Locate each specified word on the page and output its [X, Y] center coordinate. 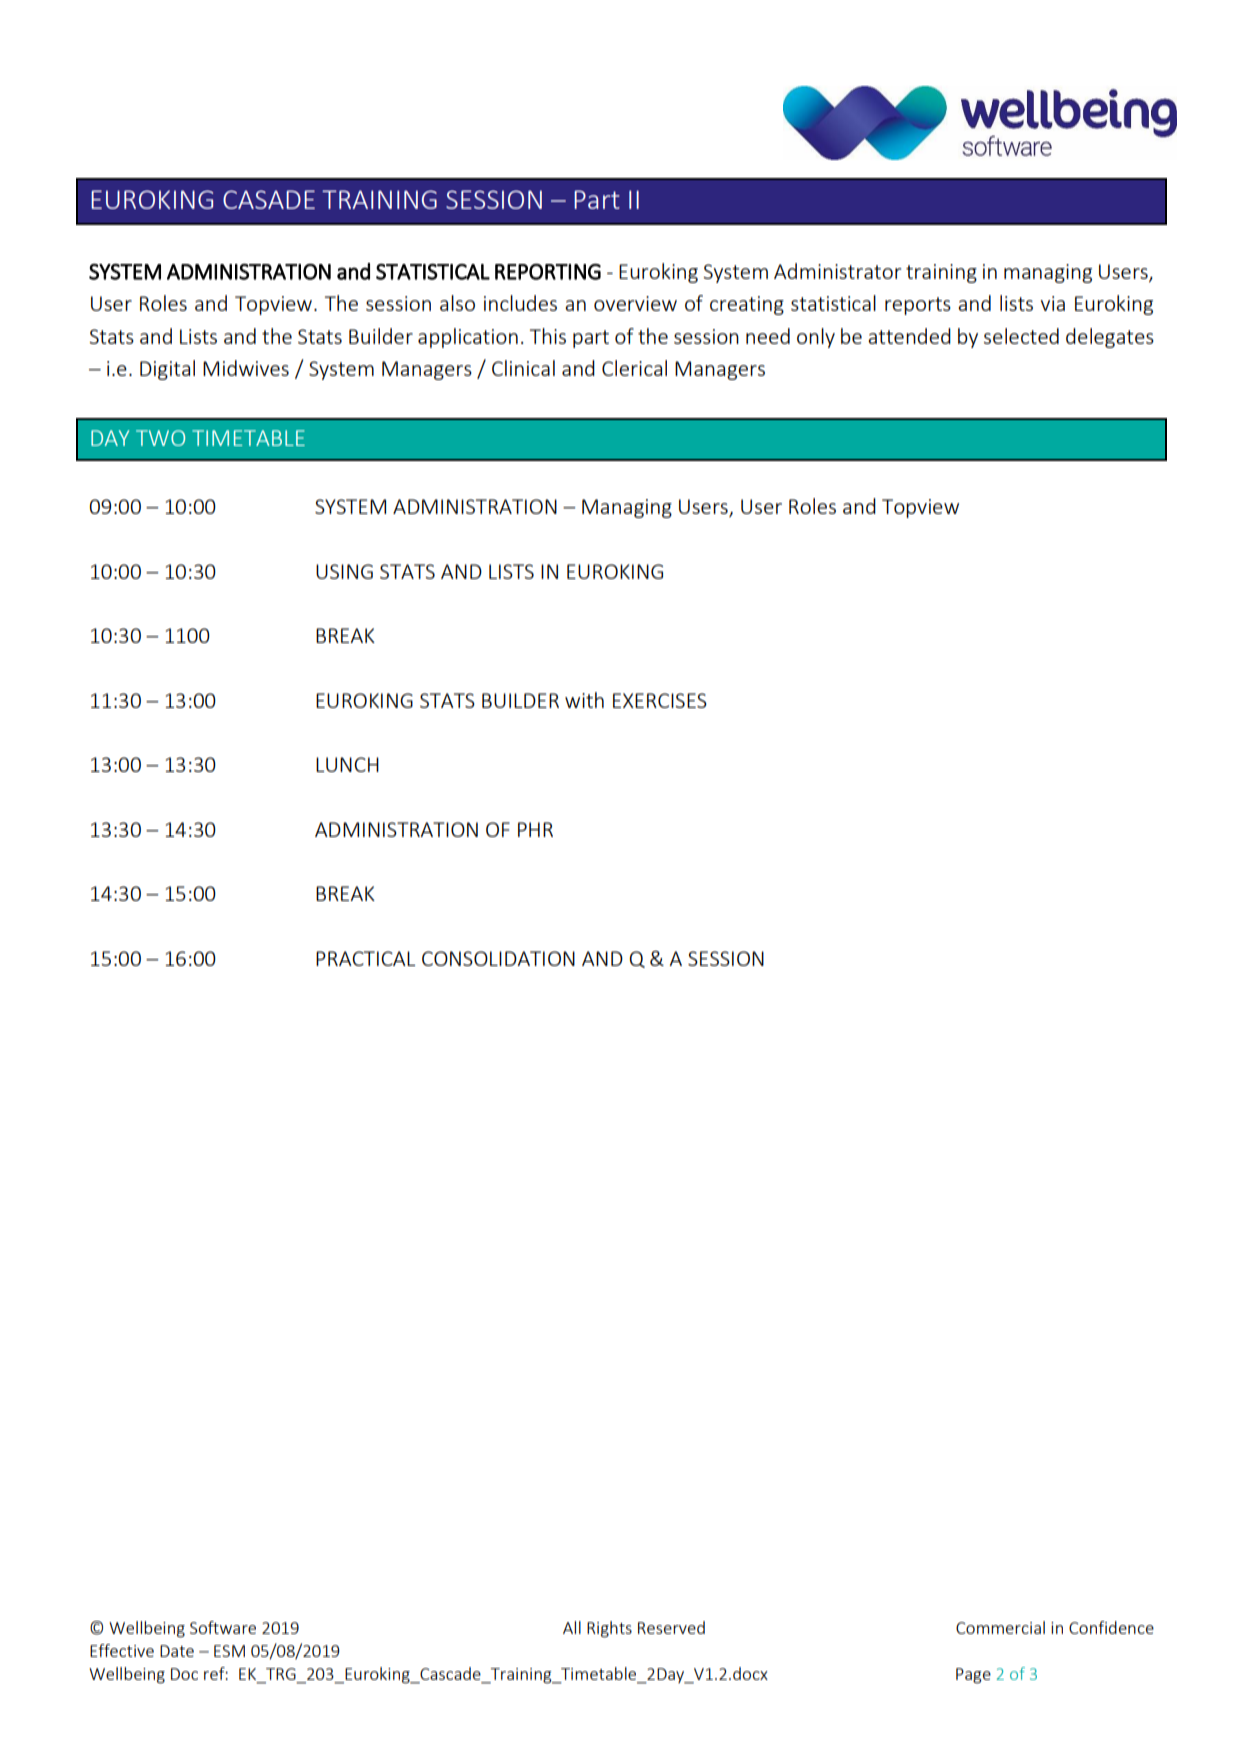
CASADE [269, 199]
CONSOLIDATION [498, 958]
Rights [609, 1629]
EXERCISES [660, 700]
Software [223, 1627]
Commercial [1000, 1627]
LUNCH [347, 764]
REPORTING [548, 271]
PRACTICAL [365, 958]
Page [973, 1676]
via [1053, 303]
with [584, 700]
